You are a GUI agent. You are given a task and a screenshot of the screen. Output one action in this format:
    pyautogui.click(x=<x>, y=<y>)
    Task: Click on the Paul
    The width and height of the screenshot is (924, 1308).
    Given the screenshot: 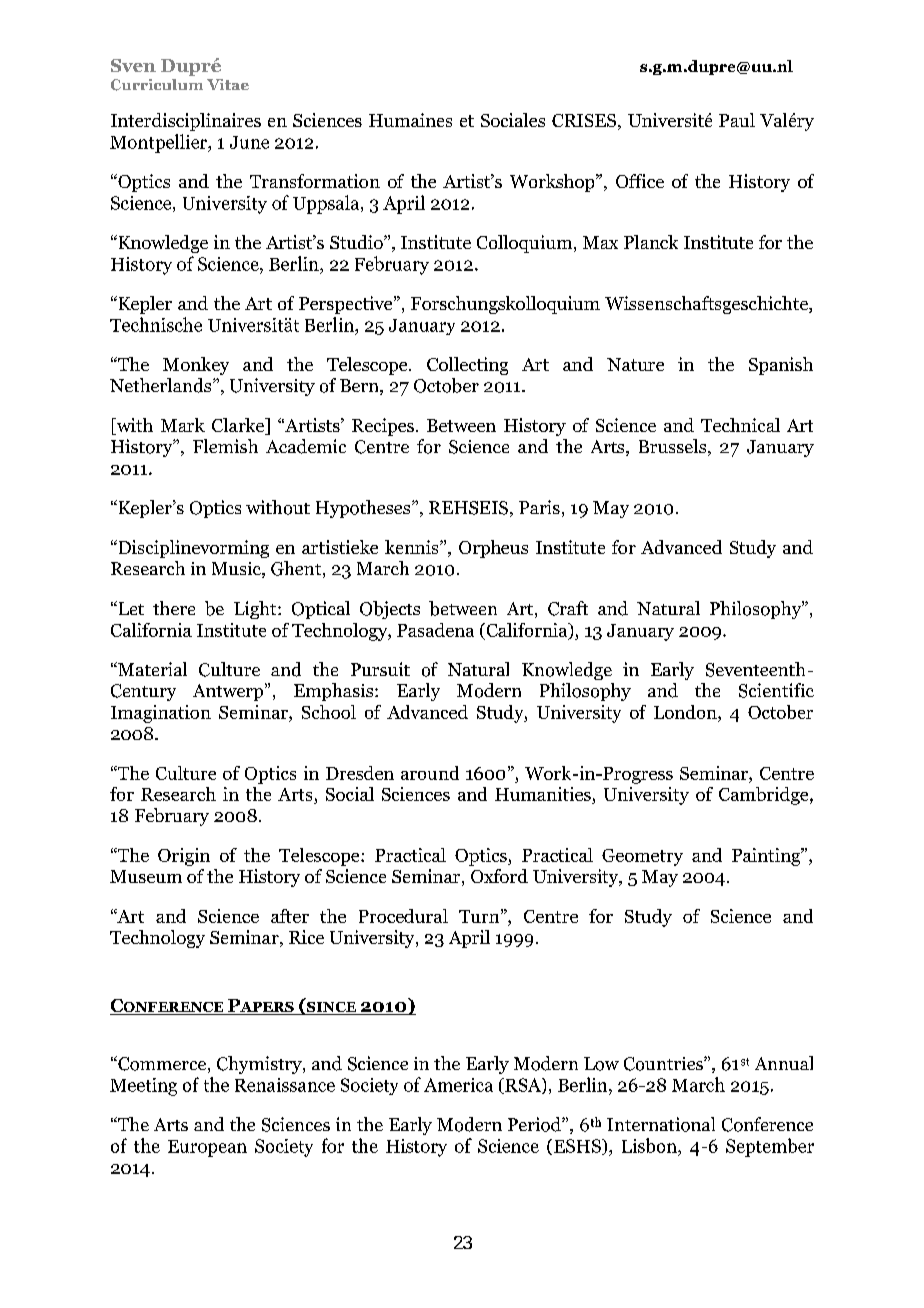 What is the action you would take?
    pyautogui.click(x=737, y=120)
